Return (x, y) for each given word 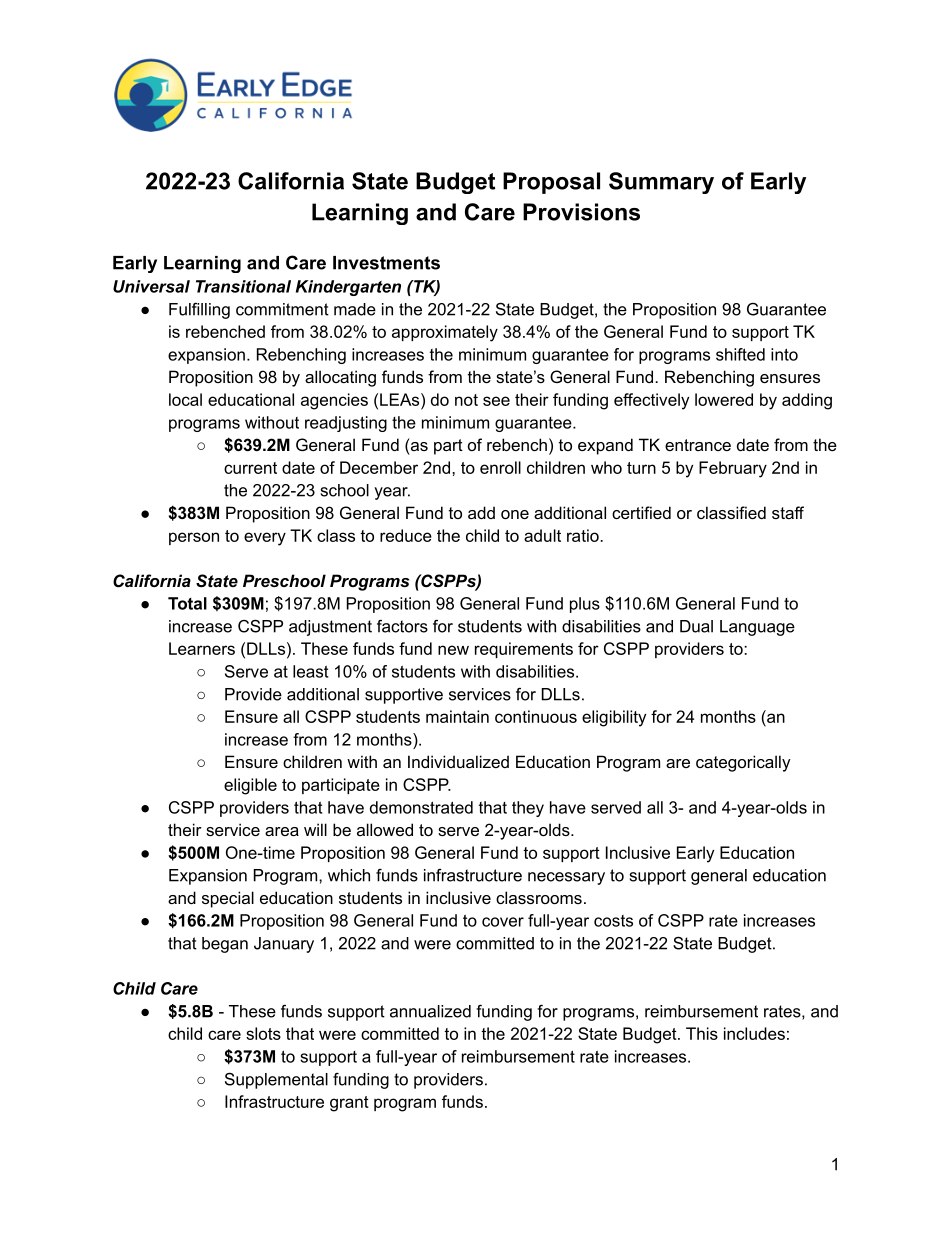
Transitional (243, 286)
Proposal (551, 183)
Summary (661, 183)
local (185, 399)
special (228, 899)
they (528, 809)
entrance (698, 445)
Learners (202, 648)
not (466, 400)
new (453, 650)
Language (757, 628)
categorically (743, 763)
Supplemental (276, 1080)
